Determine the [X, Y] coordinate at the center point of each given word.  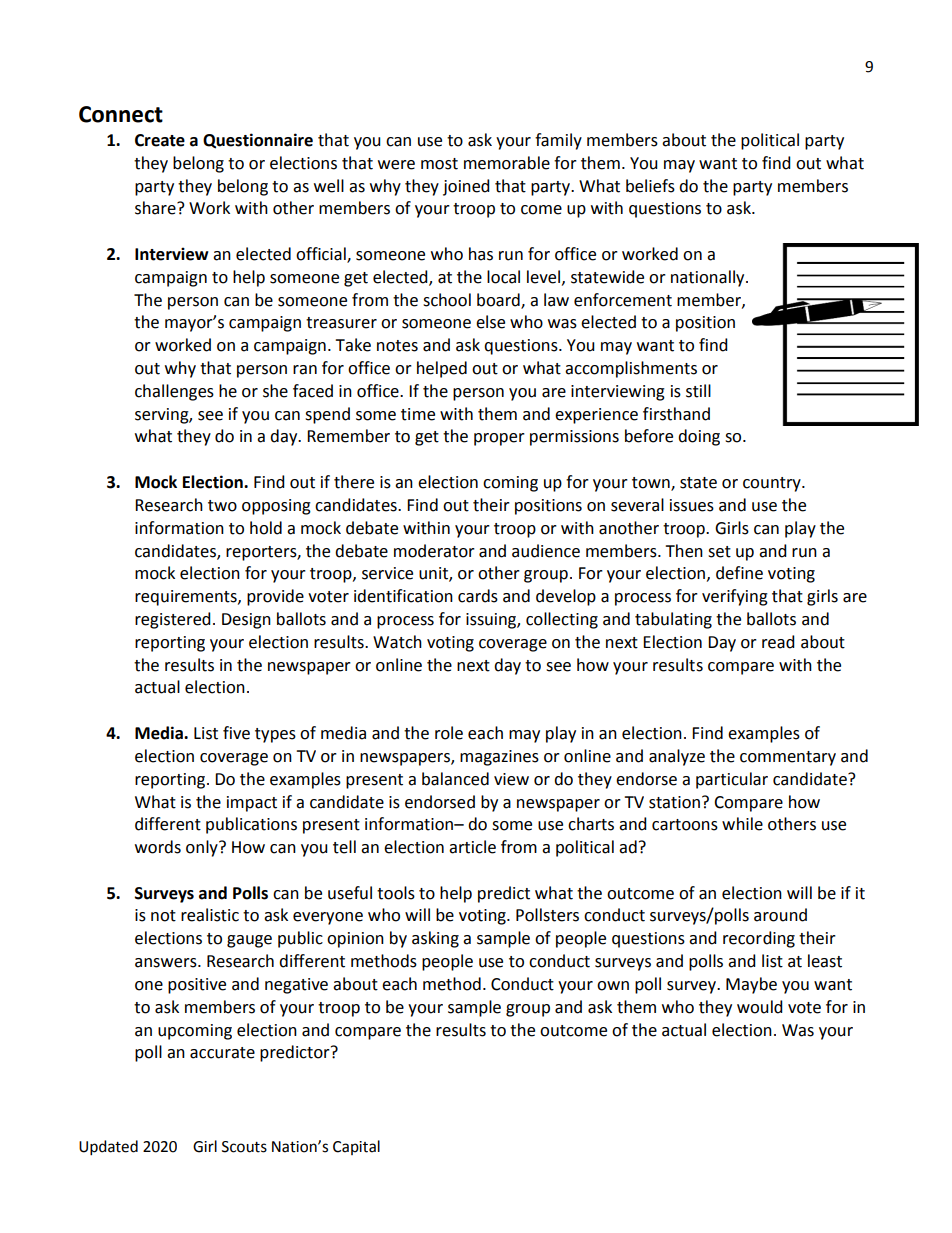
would [760, 1007]
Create [160, 140]
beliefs [650, 186]
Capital [356, 1147]
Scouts [244, 1147]
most [439, 164]
